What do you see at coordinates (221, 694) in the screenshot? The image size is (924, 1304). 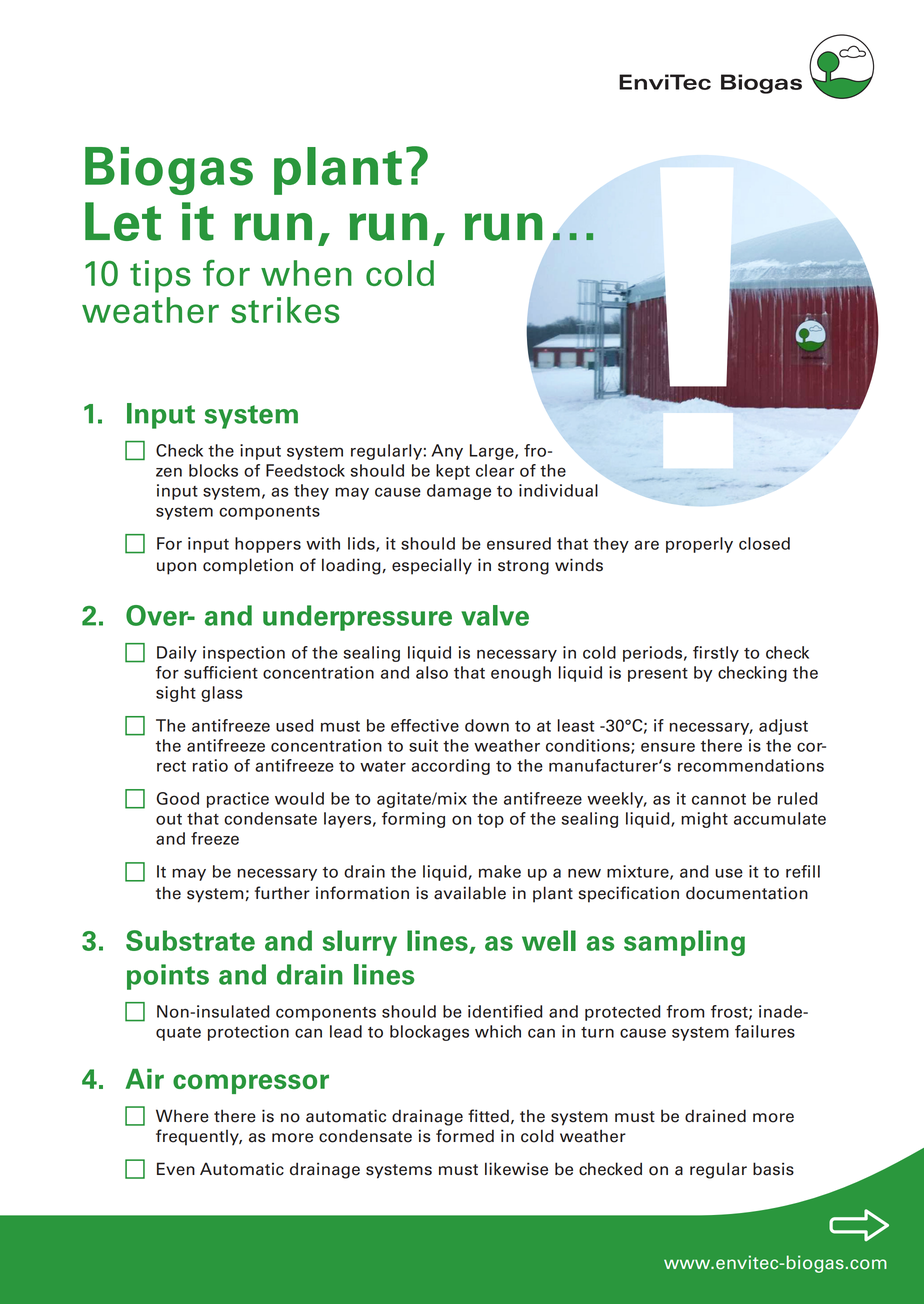 I see `glass` at bounding box center [221, 694].
